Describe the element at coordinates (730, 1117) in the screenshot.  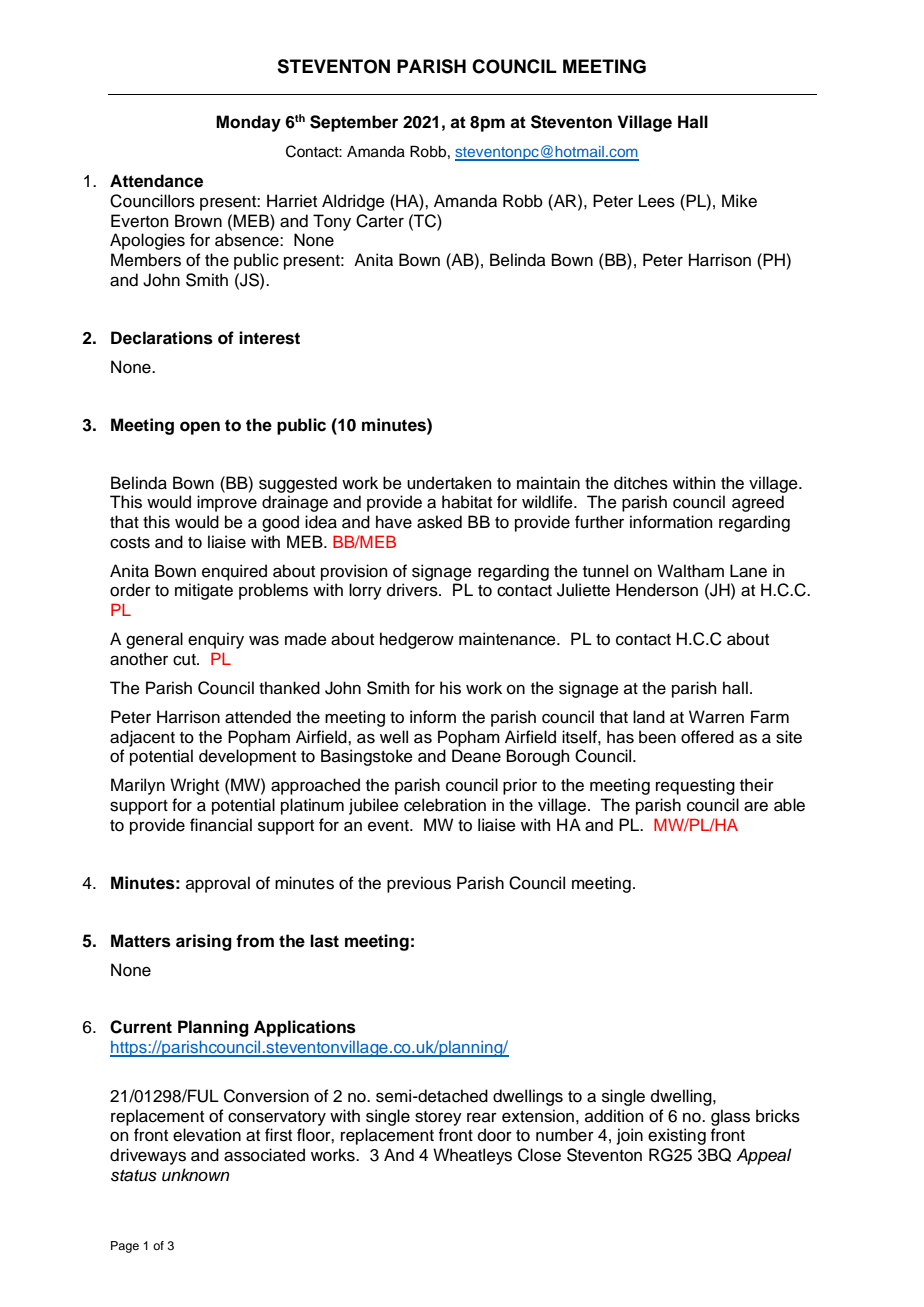
I see `glass` at that location.
